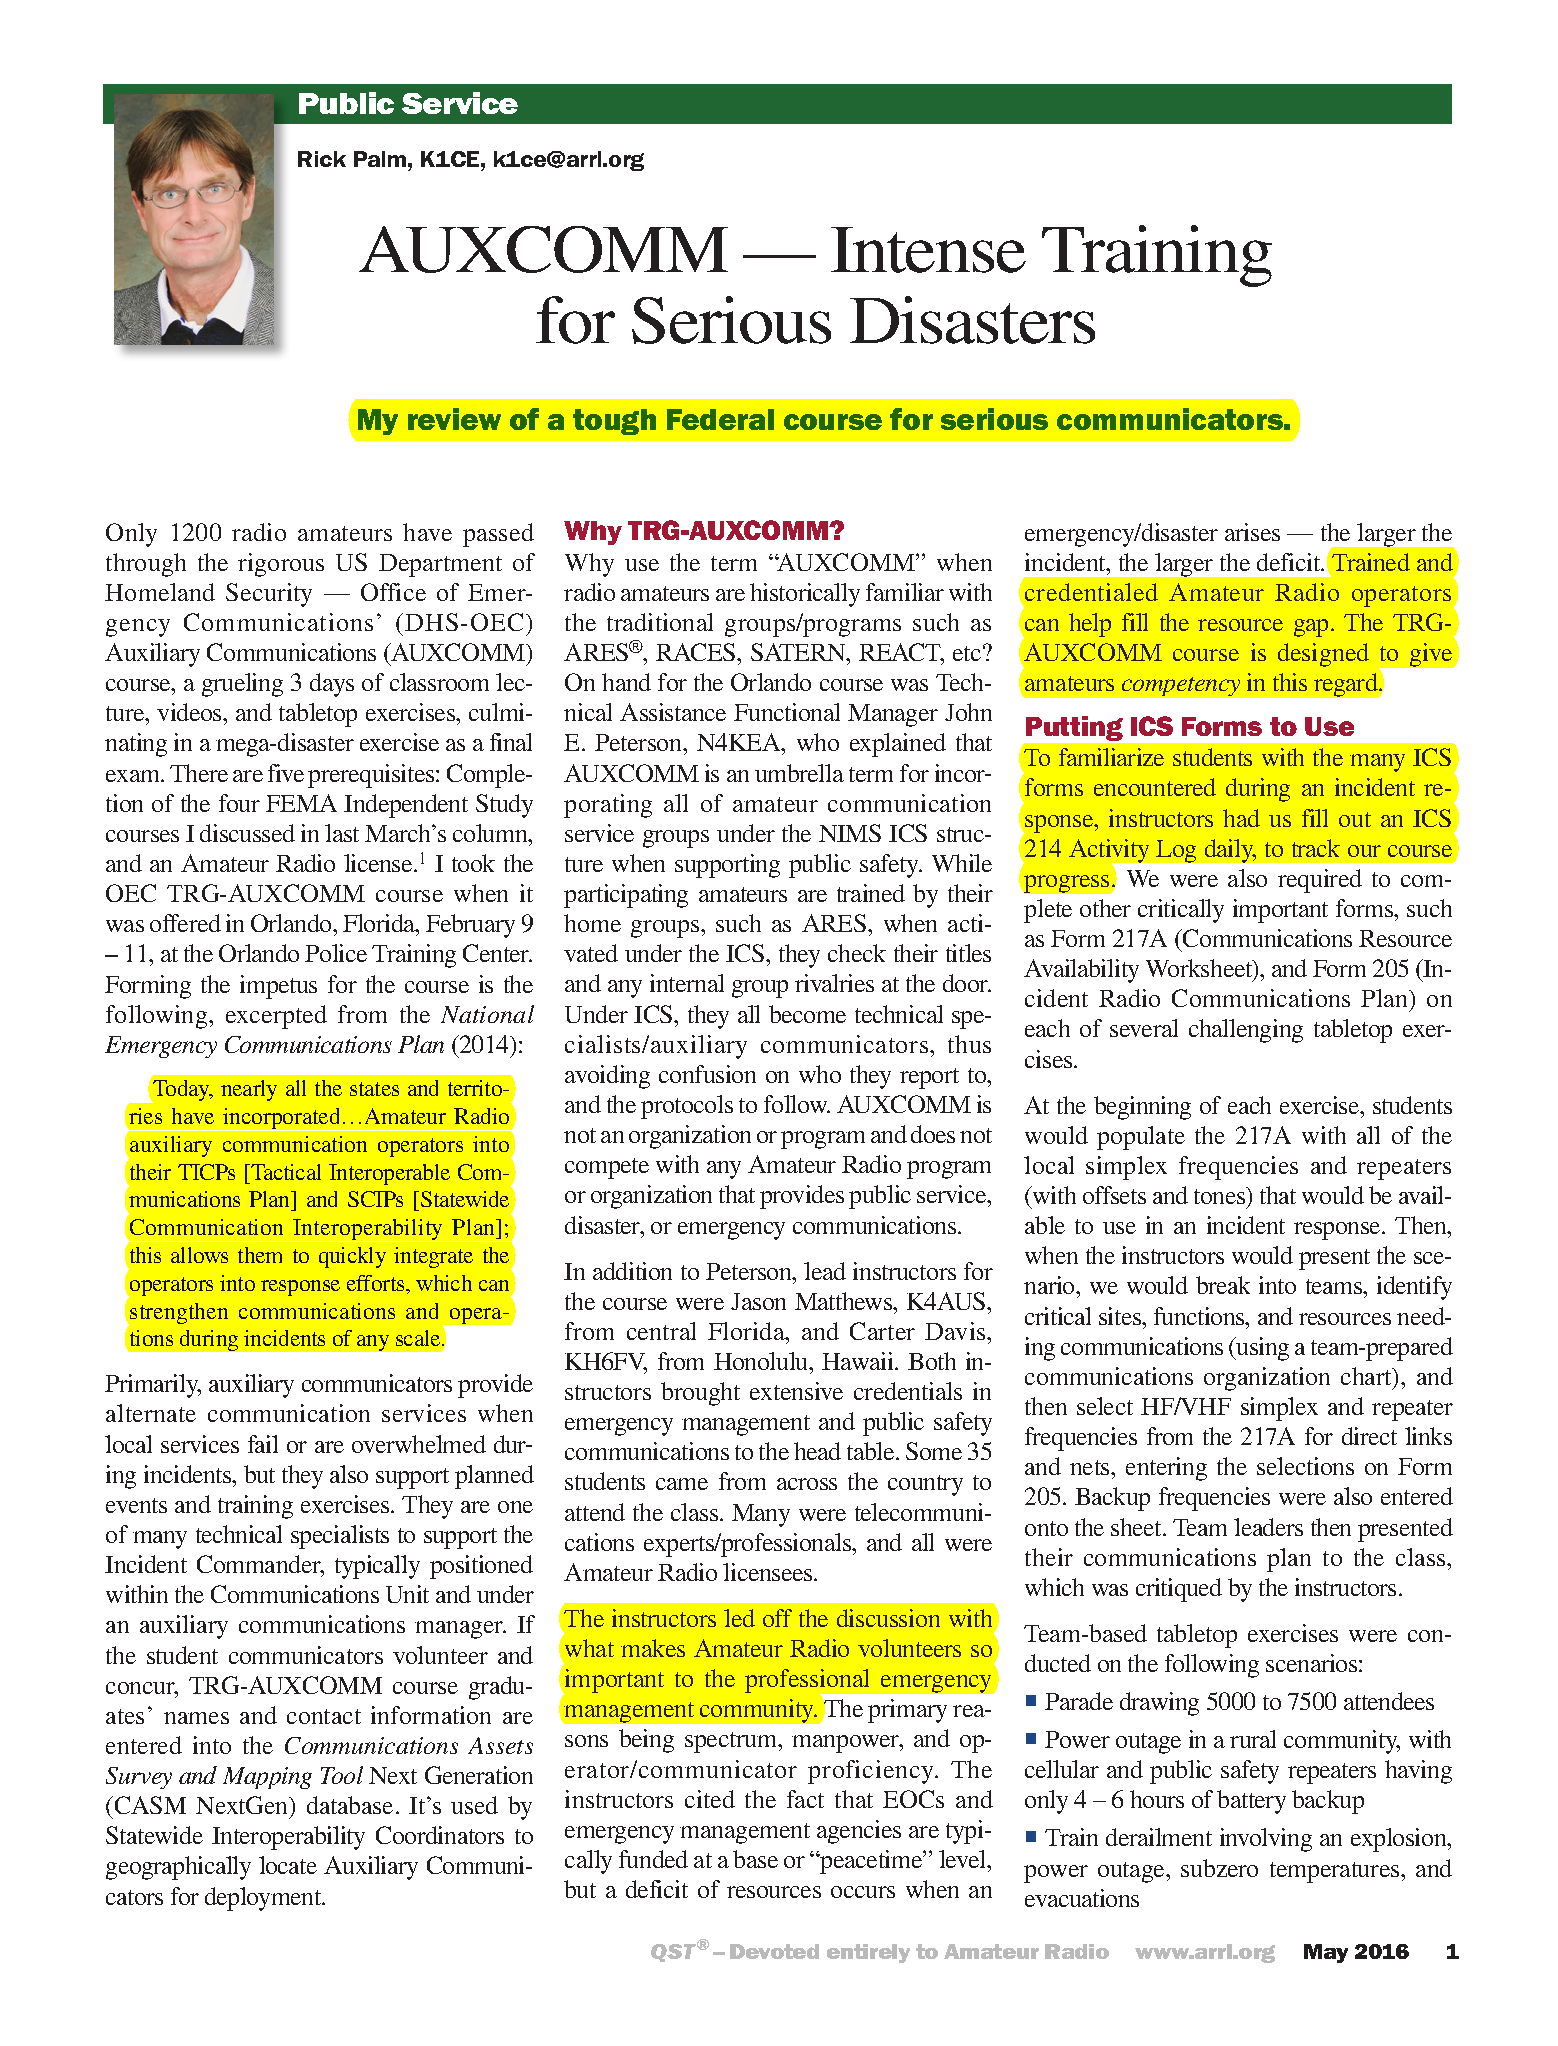 The width and height of the screenshot is (1558, 2046). Describe the element at coordinates (264, 1899) in the screenshot. I see `deployment` at that location.
